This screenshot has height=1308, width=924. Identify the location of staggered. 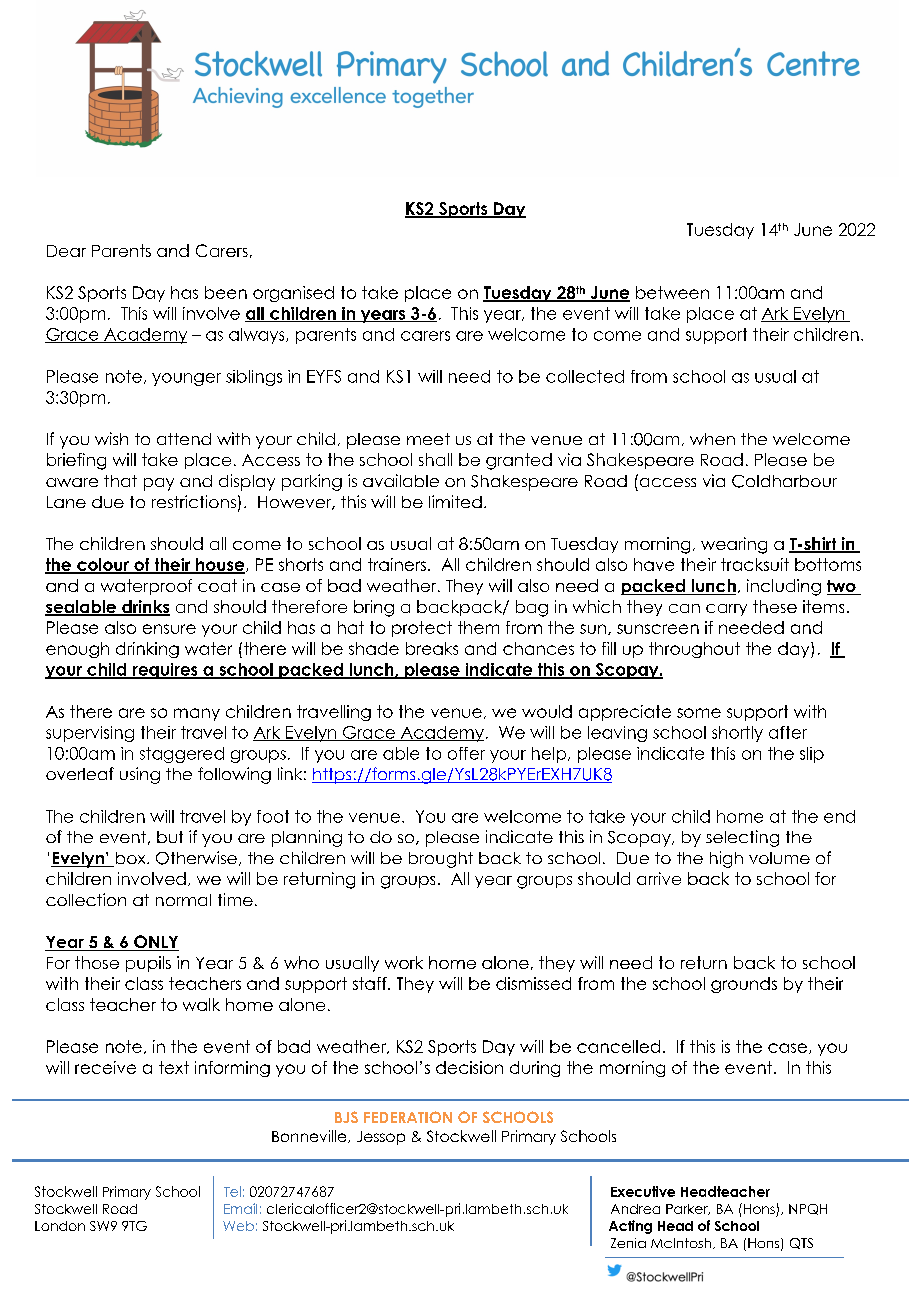
(182, 755).
